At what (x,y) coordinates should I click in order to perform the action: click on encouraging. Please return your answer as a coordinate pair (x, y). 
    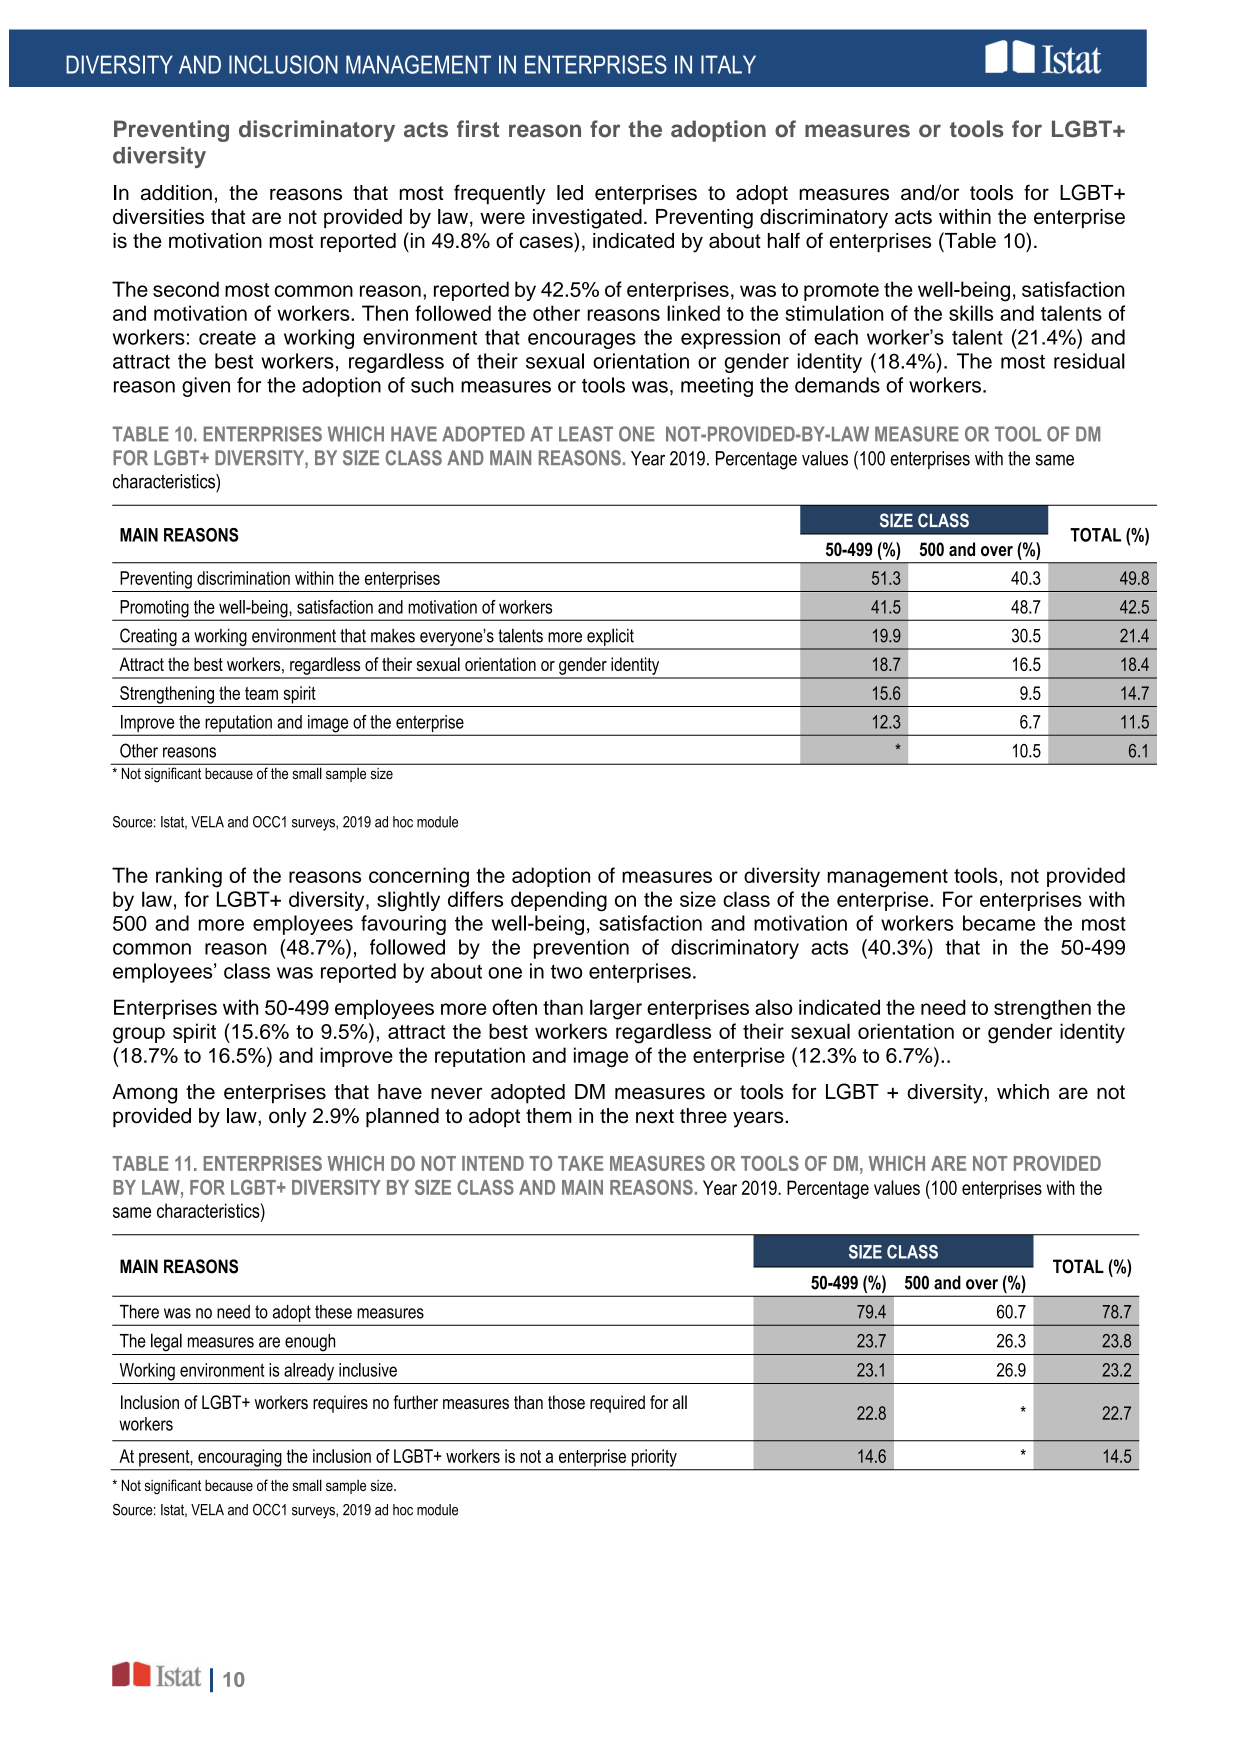
    Looking at the image, I should click on (239, 1458).
